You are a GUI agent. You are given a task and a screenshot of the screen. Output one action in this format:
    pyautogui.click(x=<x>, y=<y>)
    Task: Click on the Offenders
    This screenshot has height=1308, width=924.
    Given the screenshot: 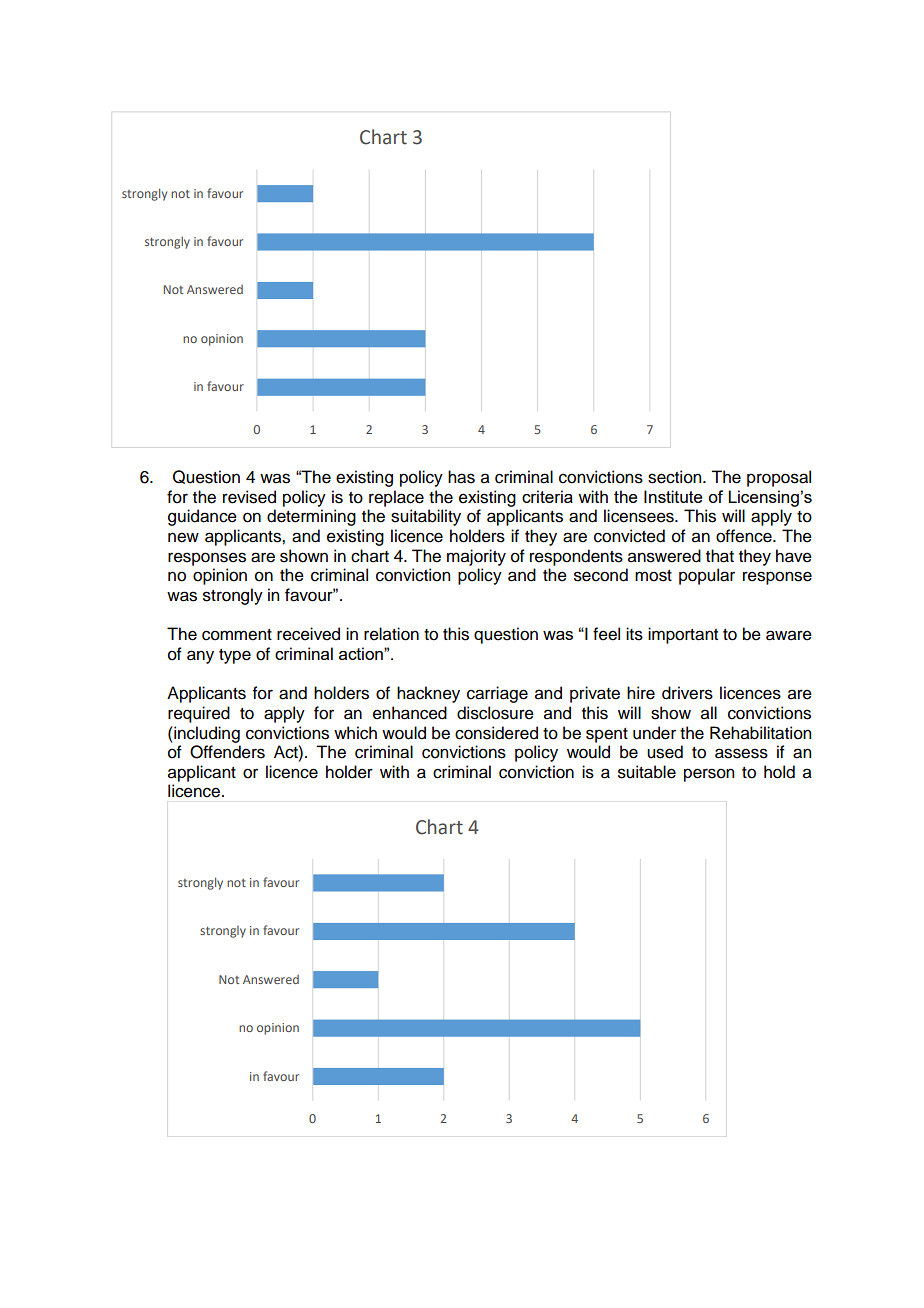 What is the action you would take?
    pyautogui.click(x=227, y=752)
